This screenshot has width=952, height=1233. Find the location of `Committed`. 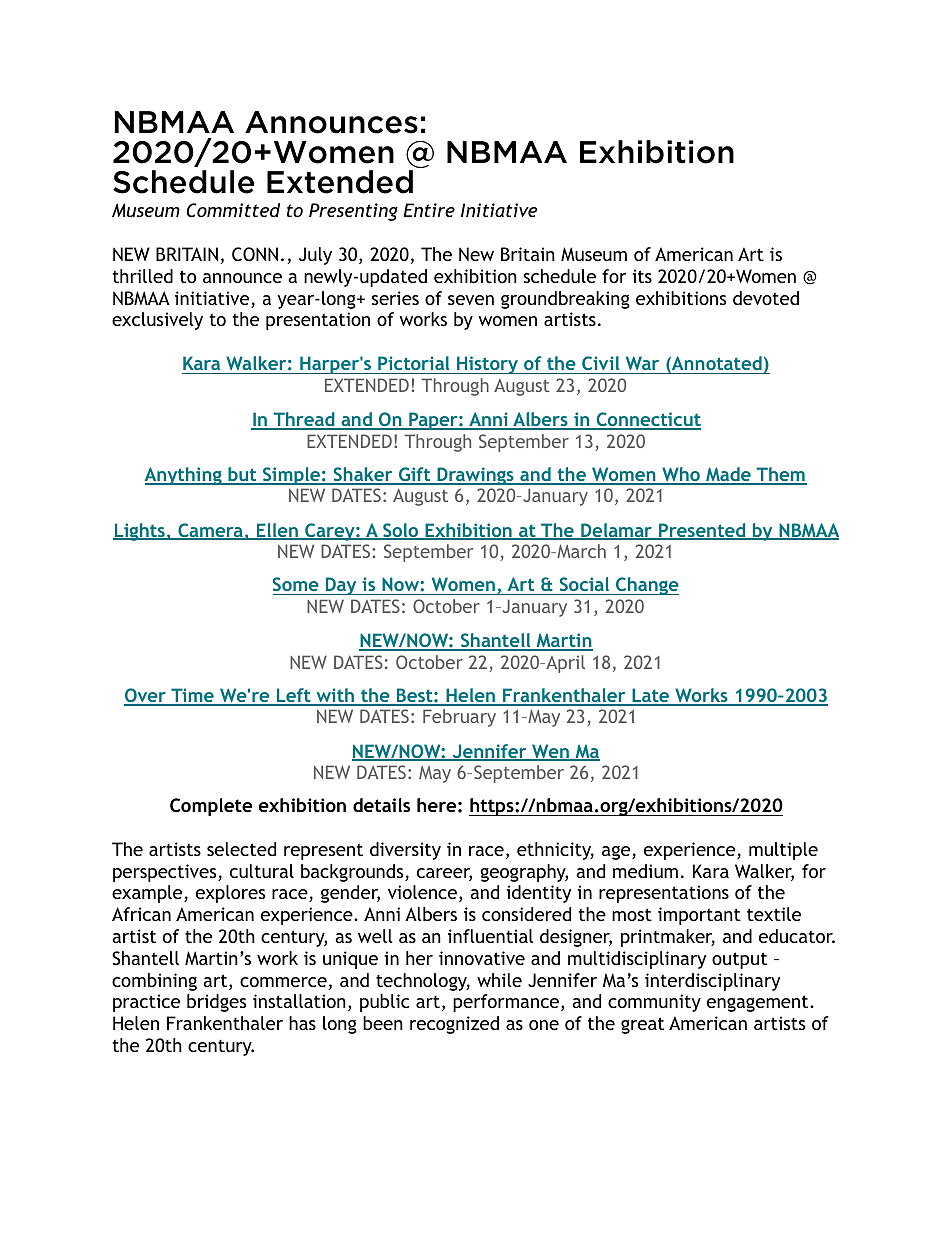

Committed is located at coordinates (233, 210).
